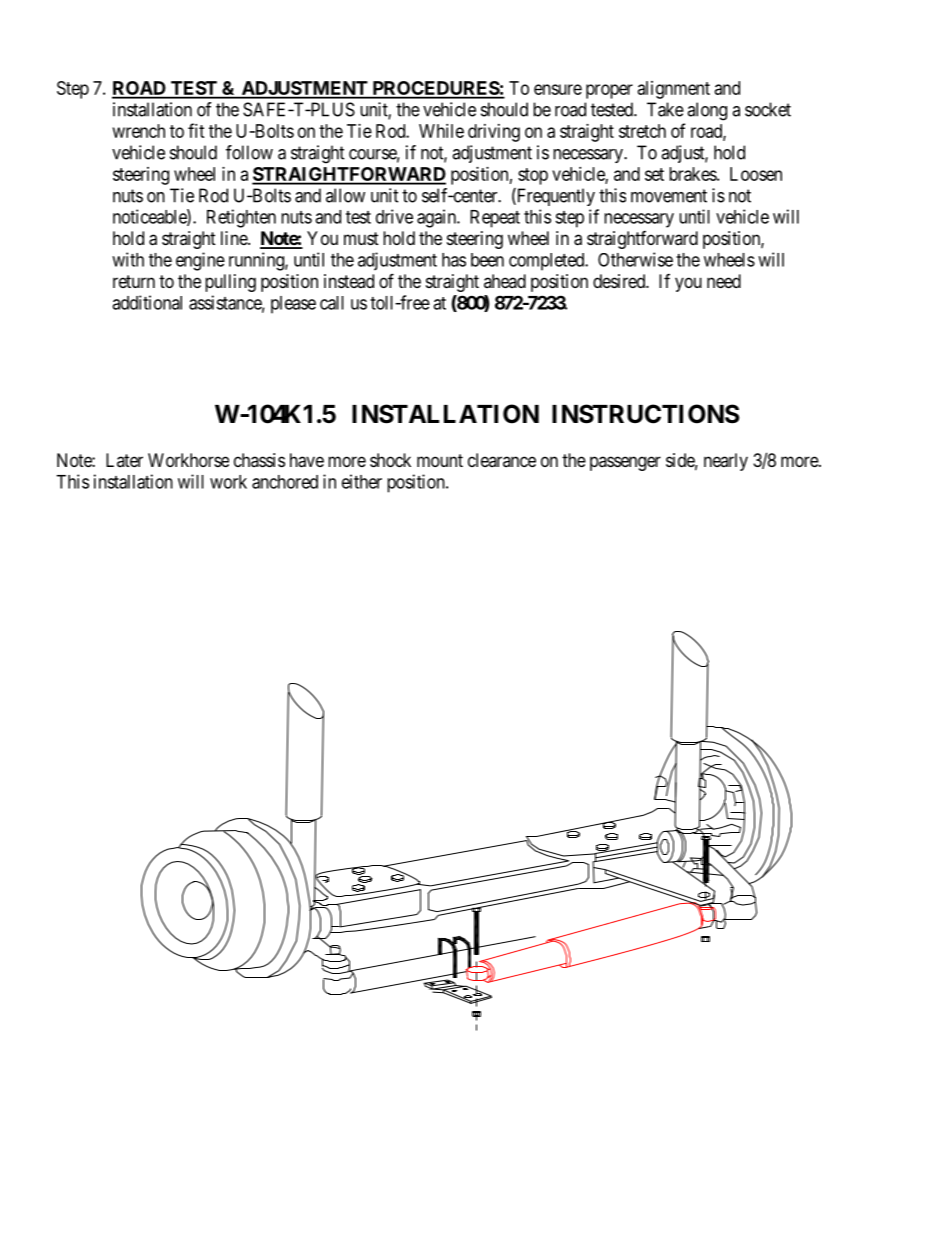  What do you see at coordinates (235, 238) in the screenshot?
I see `line` at bounding box center [235, 238].
